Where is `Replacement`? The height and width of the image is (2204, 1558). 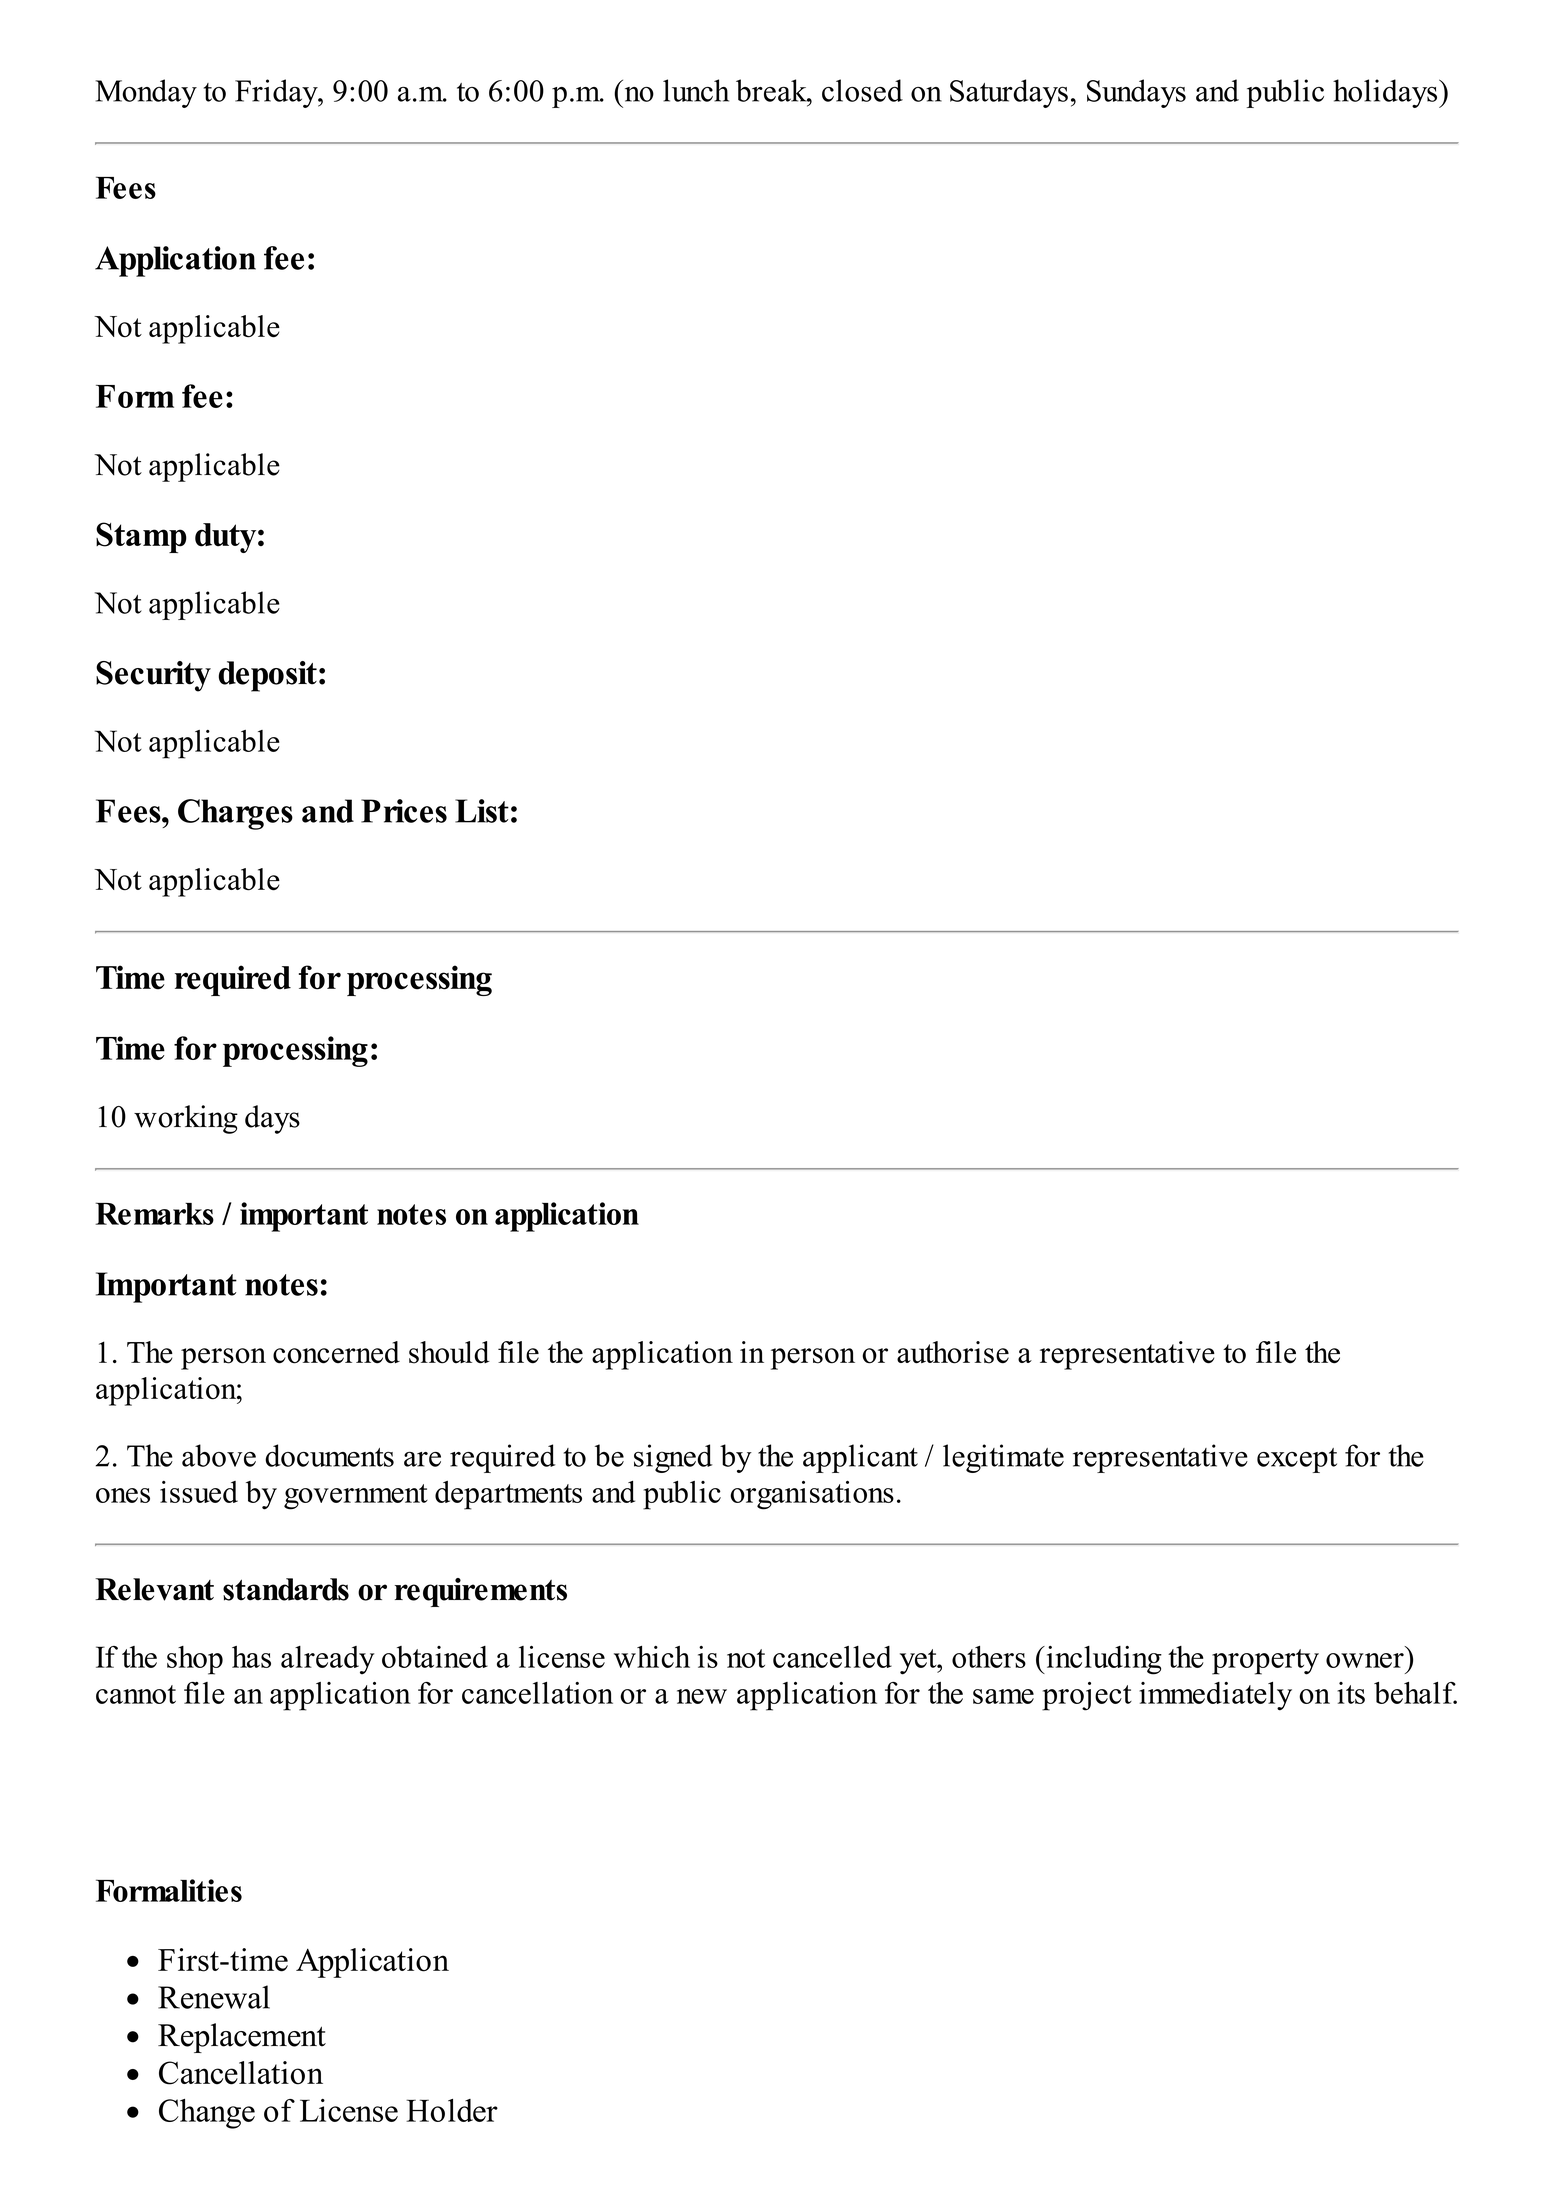 Replacement is located at coordinates (242, 2038).
